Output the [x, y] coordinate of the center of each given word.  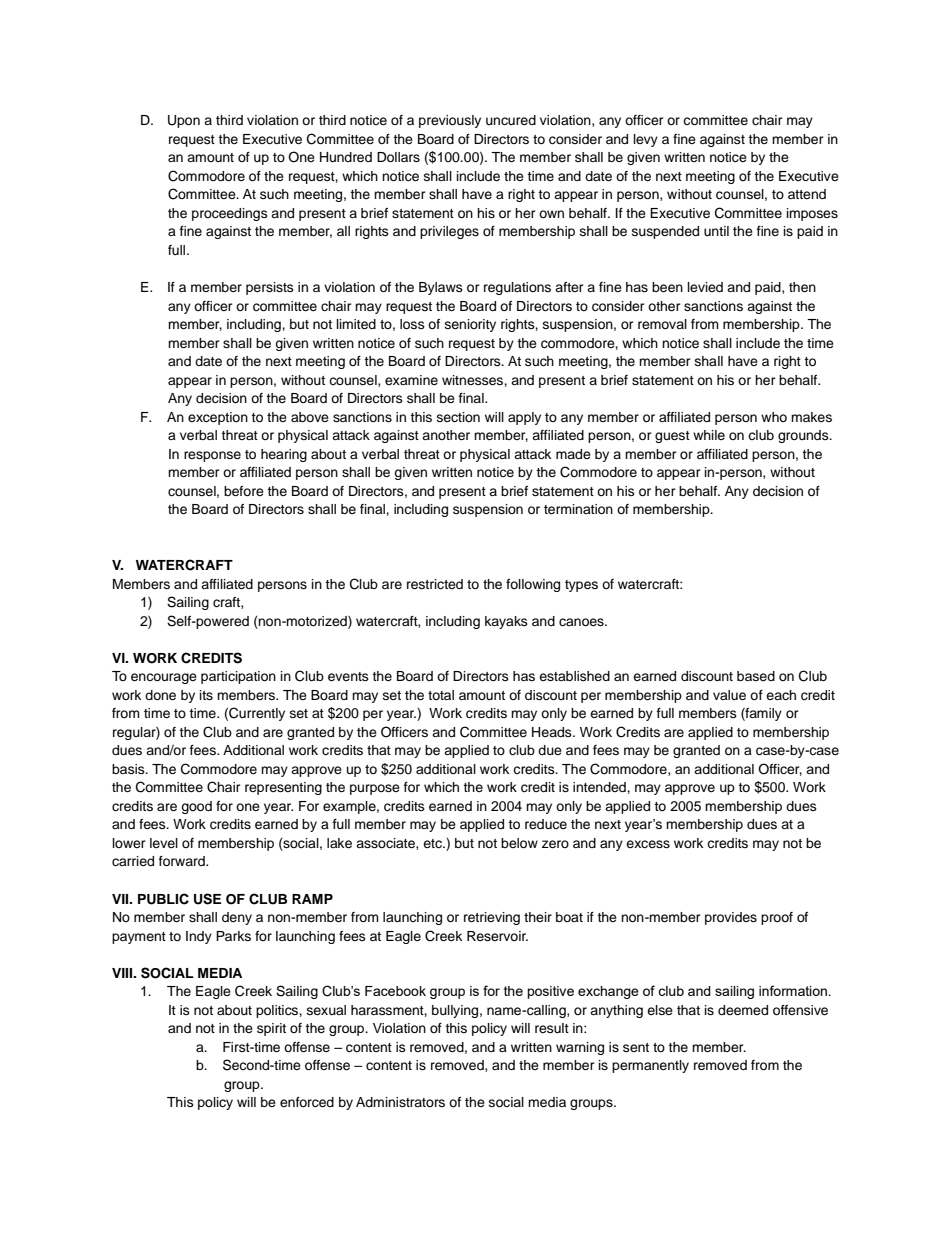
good [196, 807]
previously [450, 121]
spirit [271, 1029]
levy [646, 140]
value [729, 695]
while [709, 435]
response [212, 456]
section [458, 417]
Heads [553, 732]
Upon [184, 121]
